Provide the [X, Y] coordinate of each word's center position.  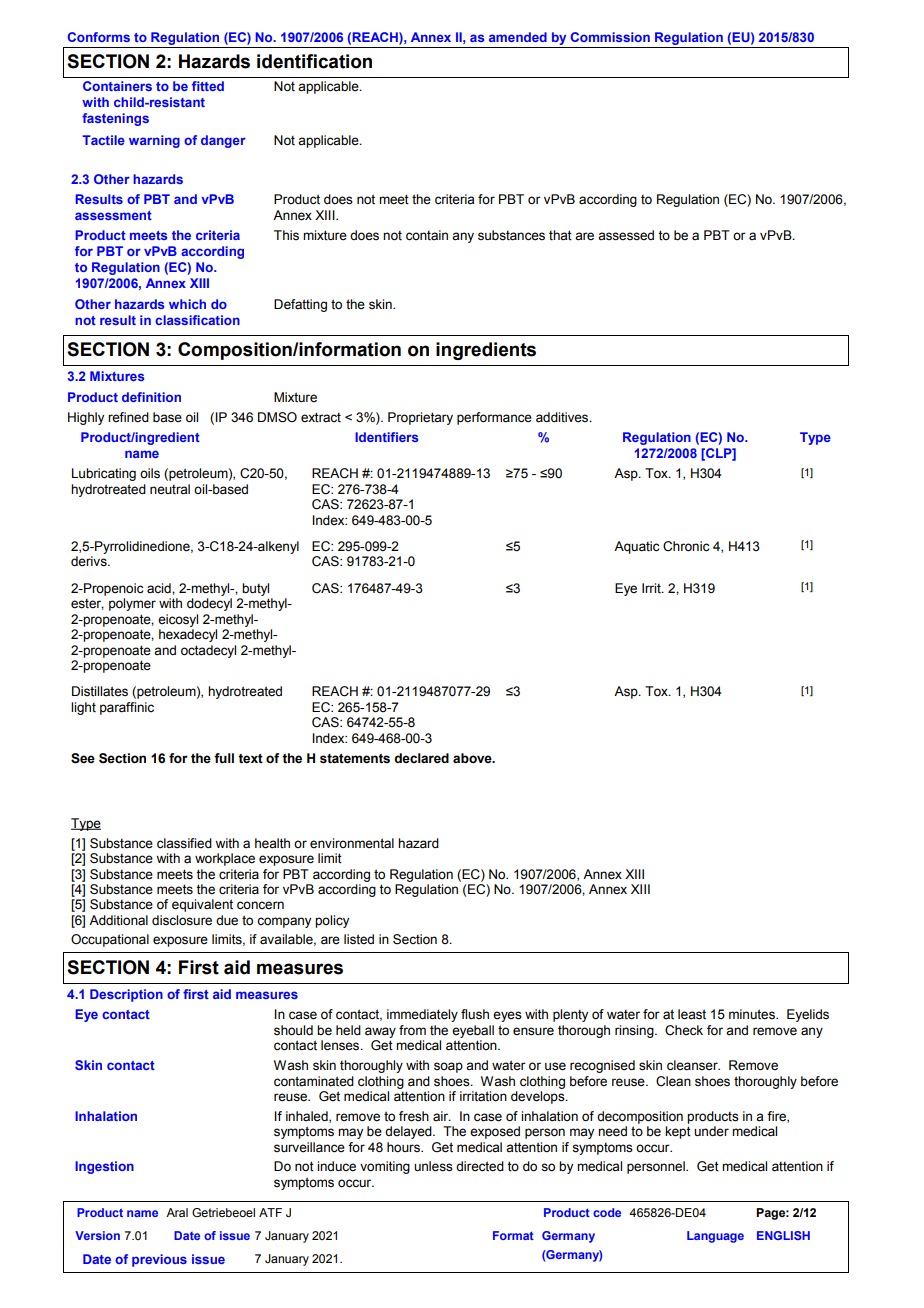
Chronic [686, 546]
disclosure [182, 920]
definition [151, 397]
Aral [177, 1212]
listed [359, 939]
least [692, 1014]
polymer [132, 604]
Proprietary [420, 418]
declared [421, 758]
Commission [610, 37]
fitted [208, 86]
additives [563, 417]
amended [518, 37]
